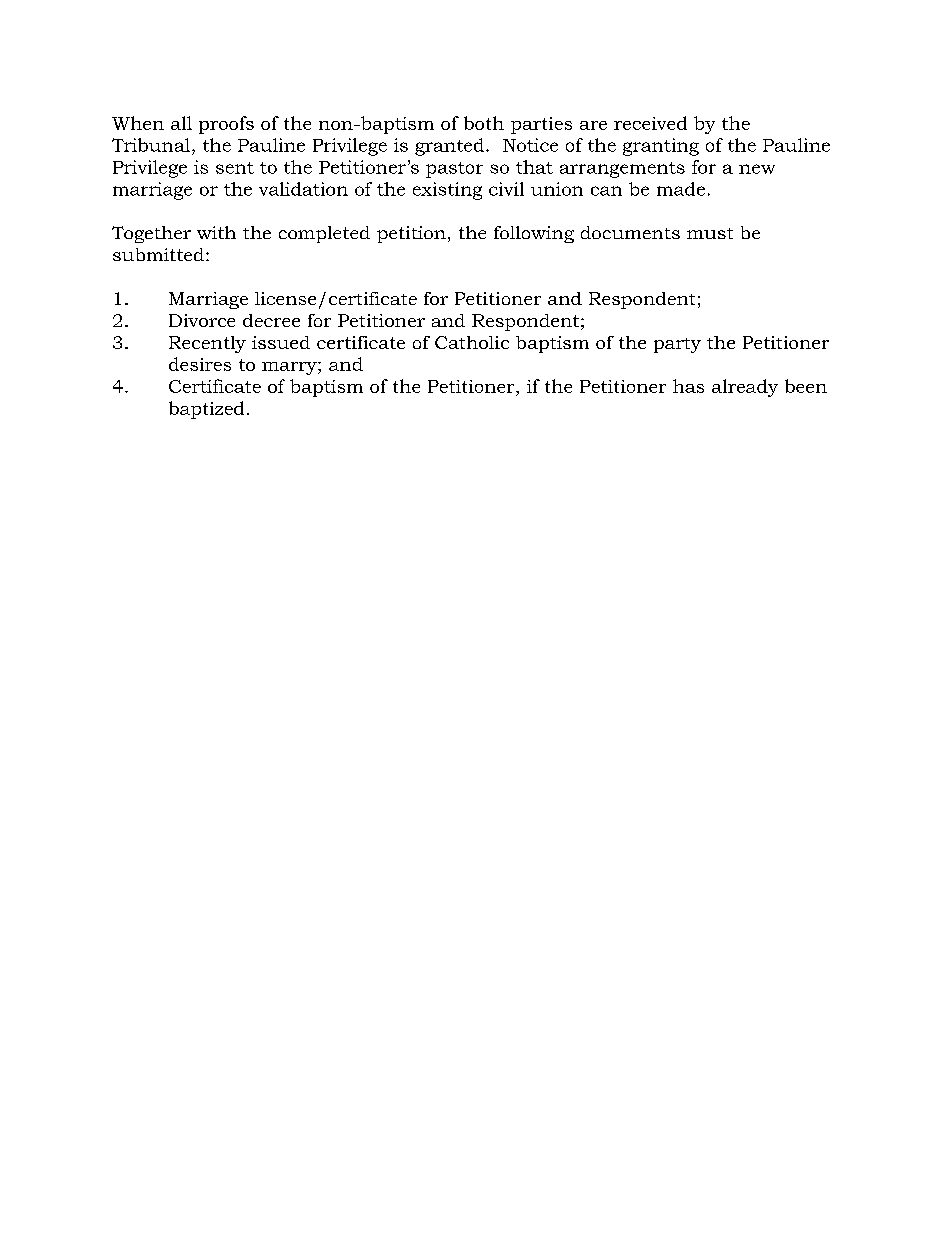  Describe the element at coordinates (688, 386) in the screenshot. I see `has` at that location.
